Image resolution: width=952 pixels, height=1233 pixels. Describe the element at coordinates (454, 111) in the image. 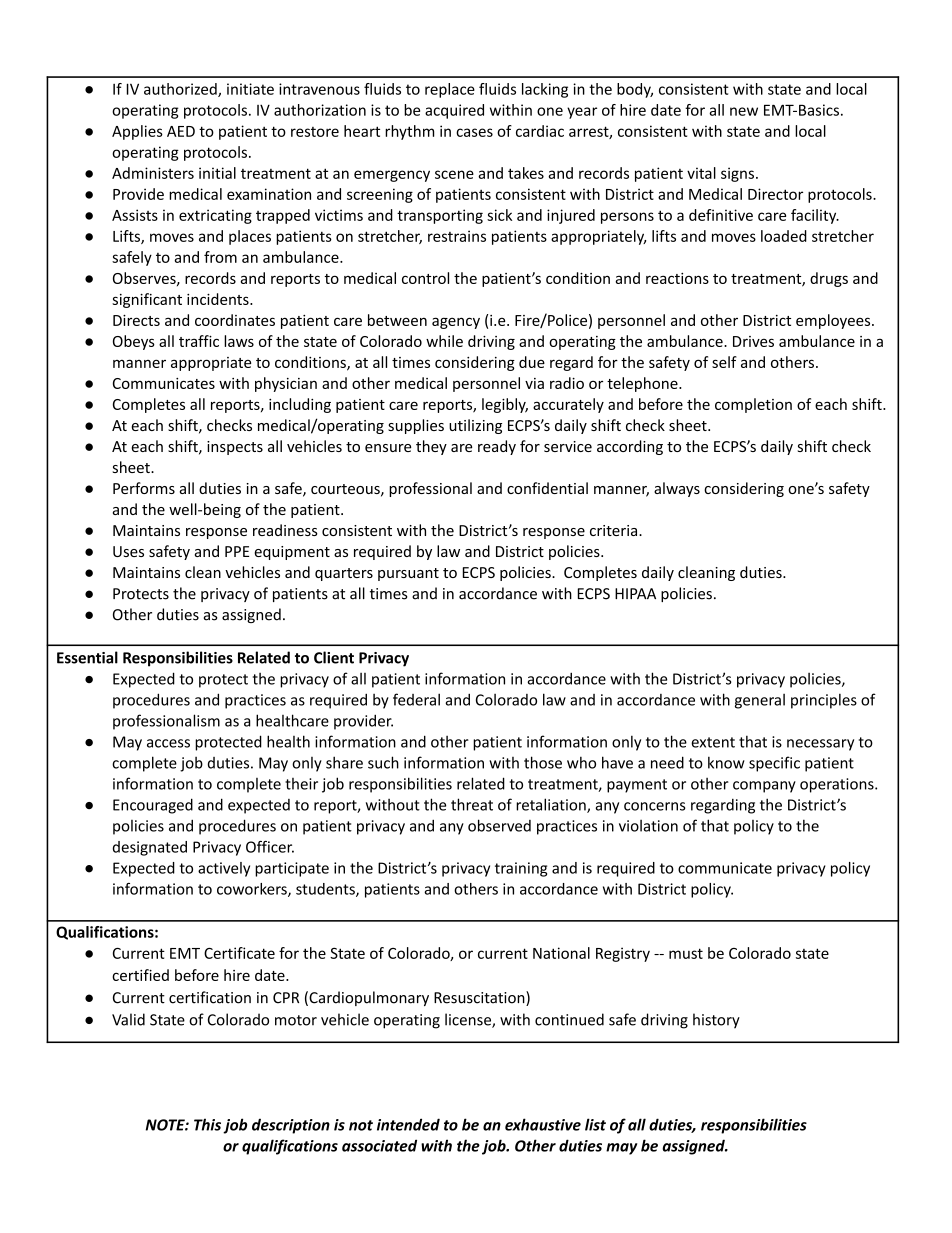

I see `acquired` at that location.
